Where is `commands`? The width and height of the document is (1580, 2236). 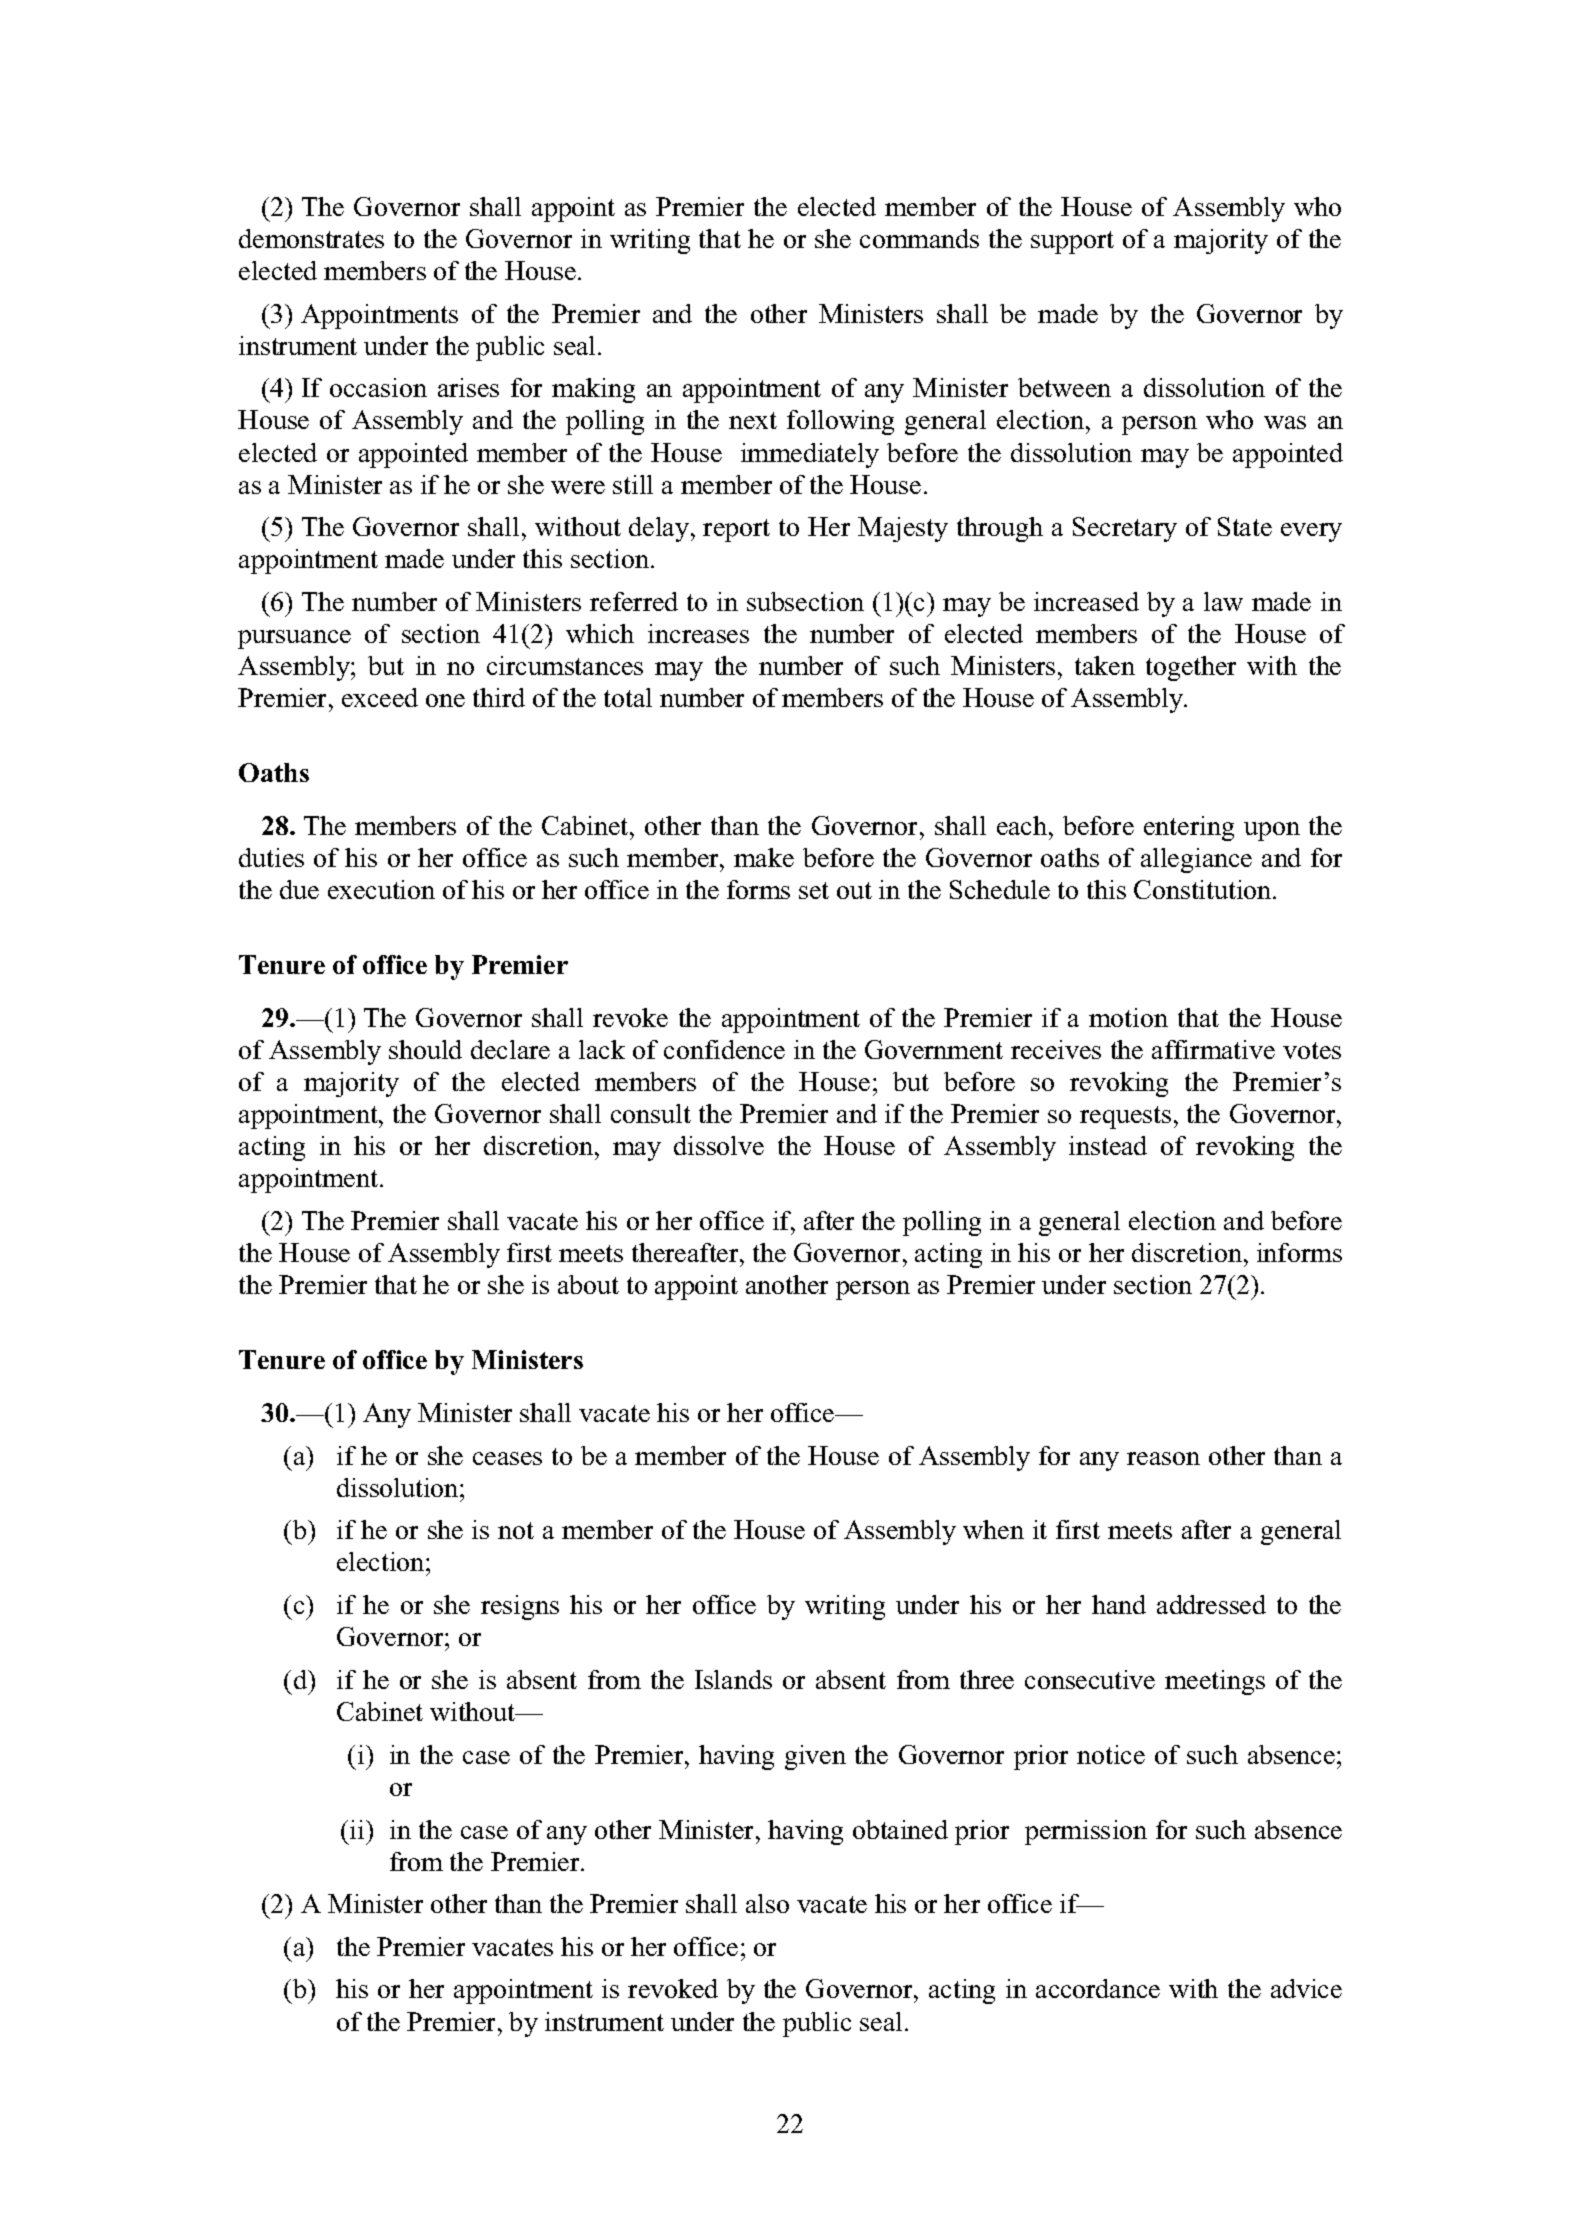 commands is located at coordinates (919, 238).
